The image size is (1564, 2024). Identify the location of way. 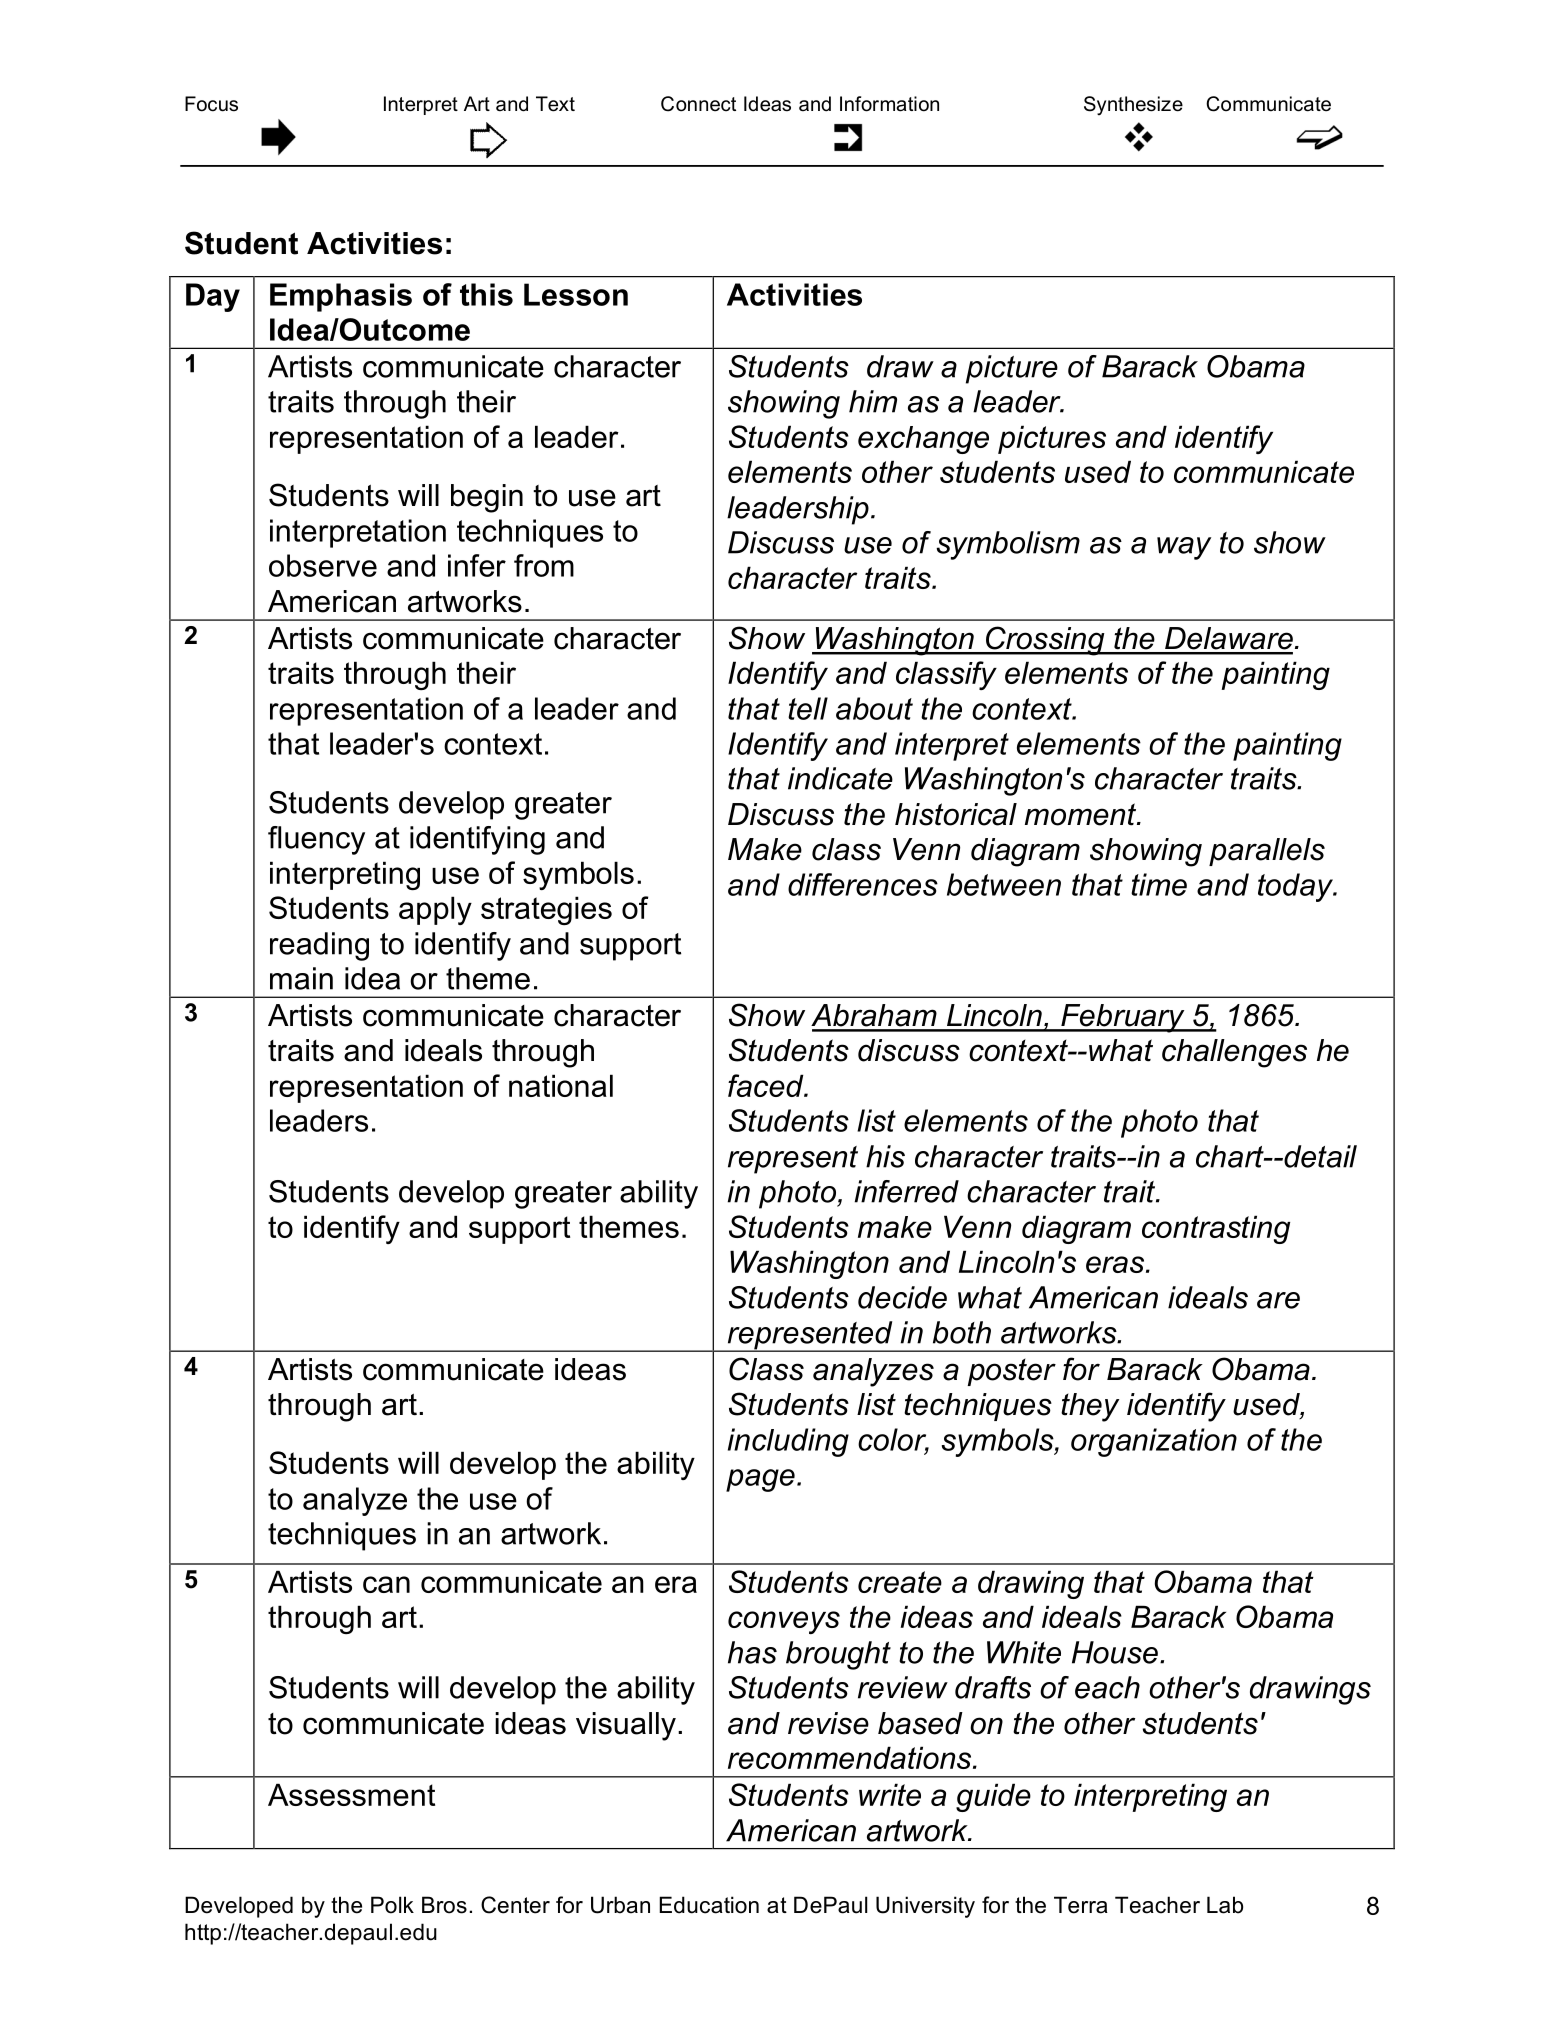
(1184, 548).
